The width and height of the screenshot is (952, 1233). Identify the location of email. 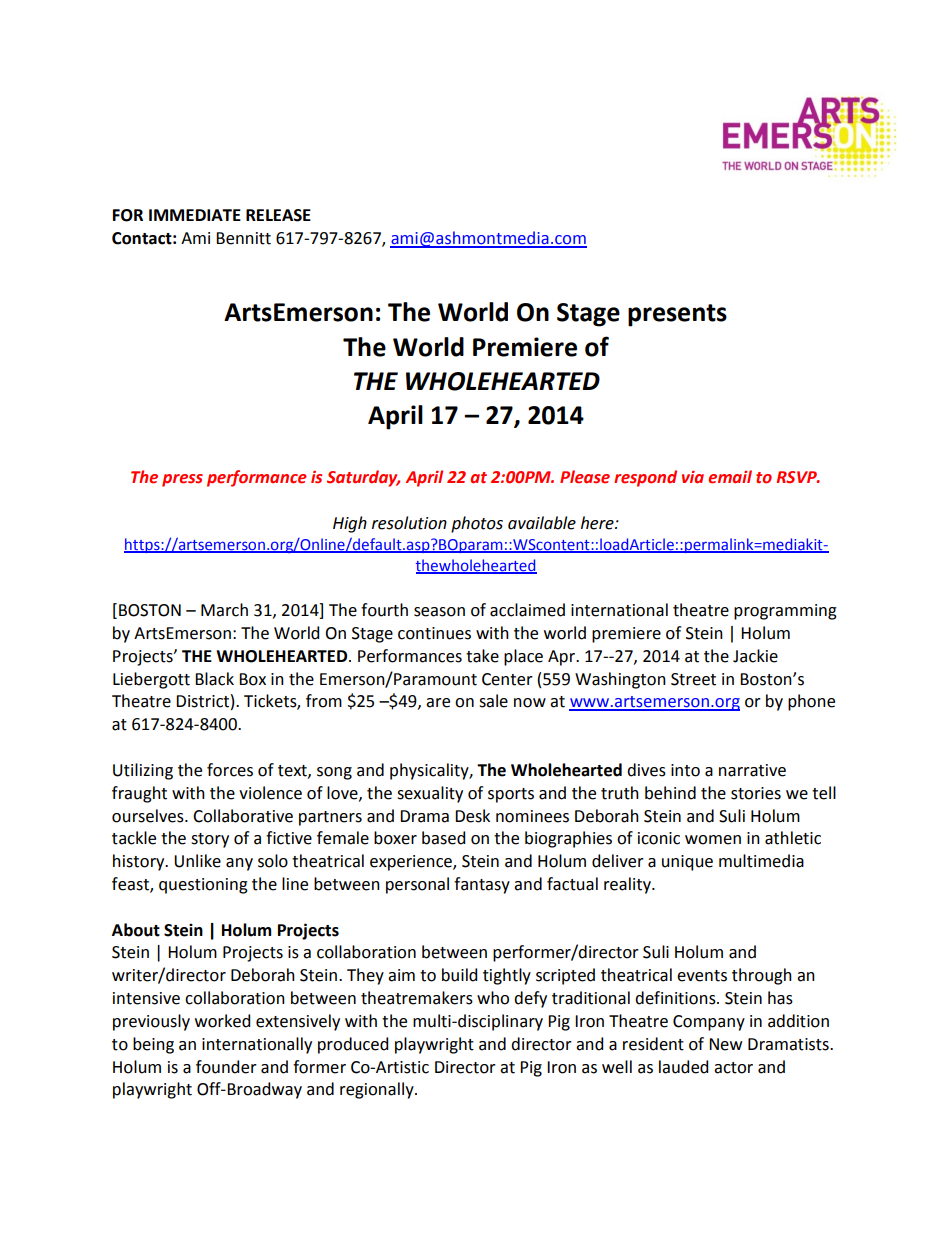
(730, 477).
